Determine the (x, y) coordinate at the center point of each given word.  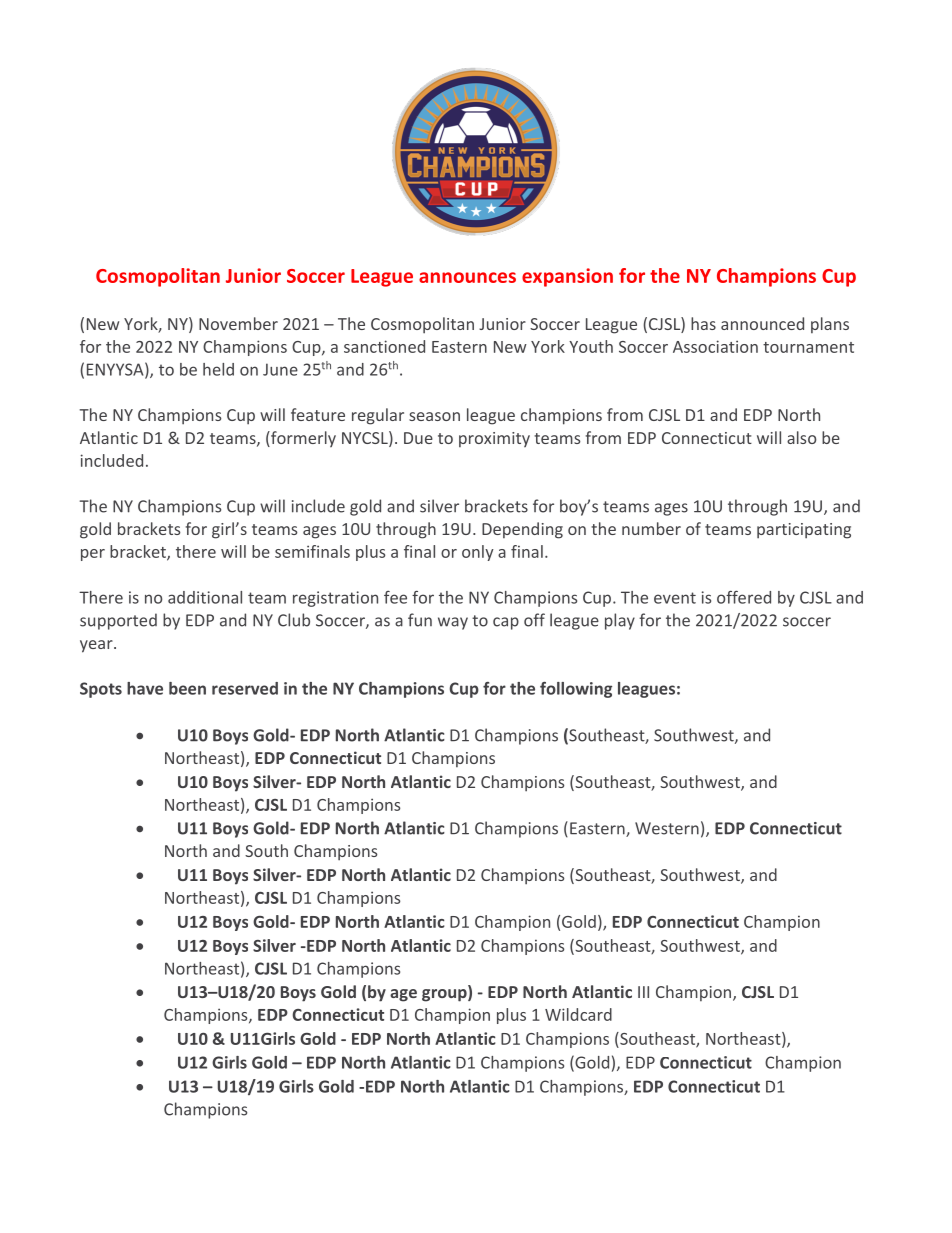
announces (467, 277)
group (445, 995)
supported (118, 621)
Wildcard (578, 1014)
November (238, 323)
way (453, 623)
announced (762, 323)
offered (744, 597)
